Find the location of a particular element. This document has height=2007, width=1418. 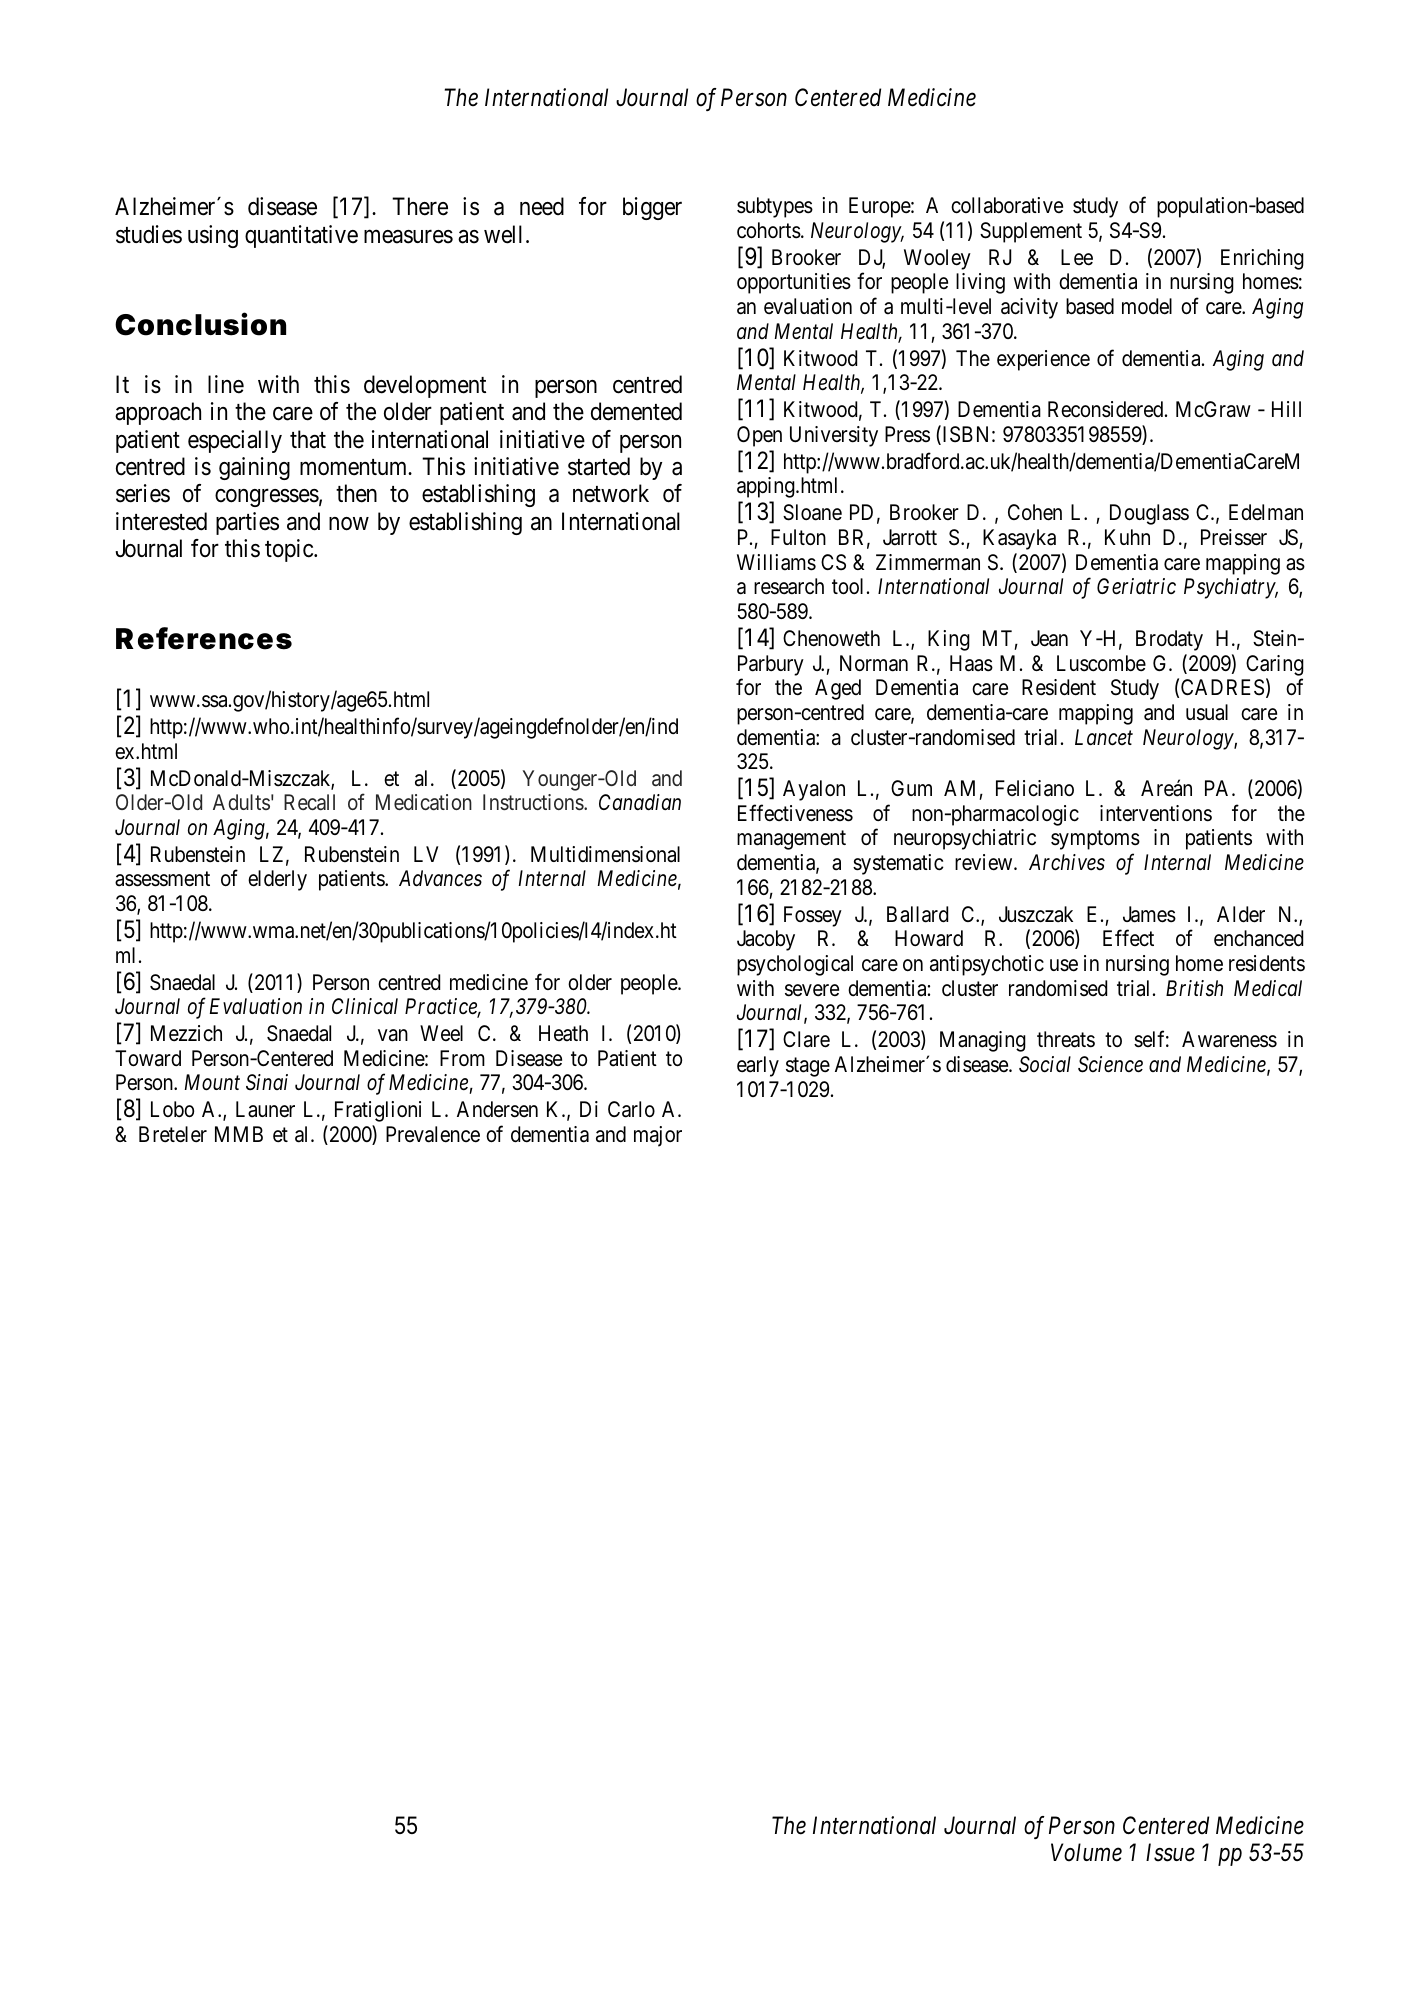

research is located at coordinates (789, 586).
